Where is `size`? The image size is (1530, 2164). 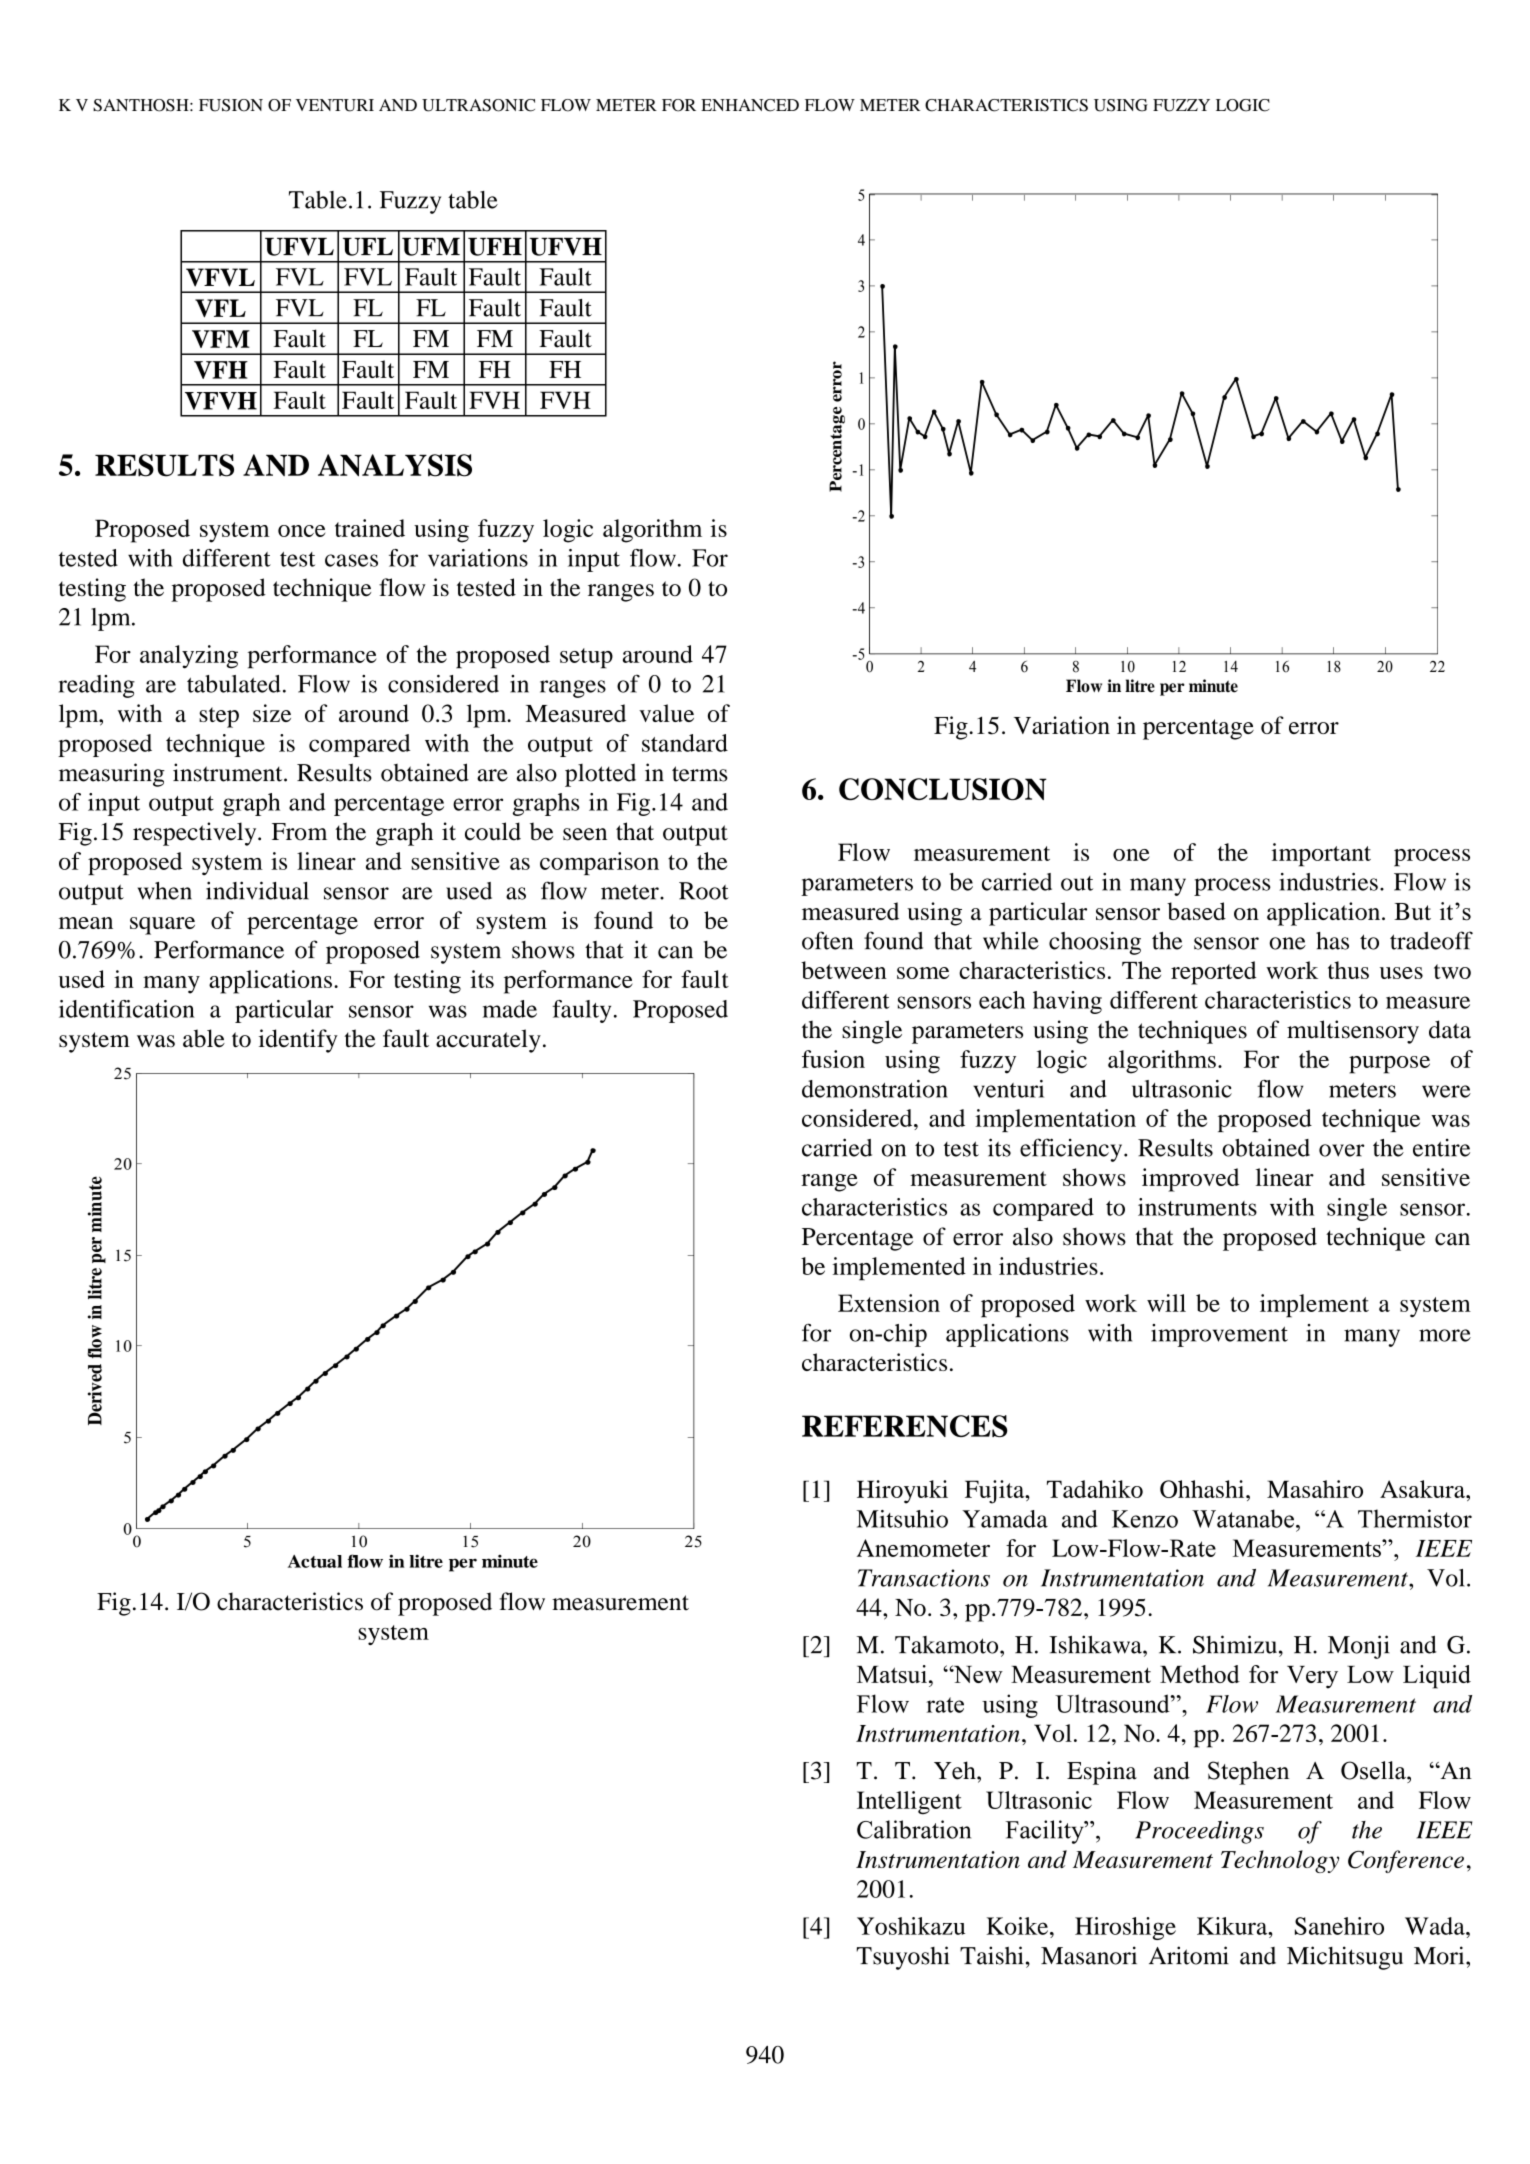 size is located at coordinates (272, 713).
